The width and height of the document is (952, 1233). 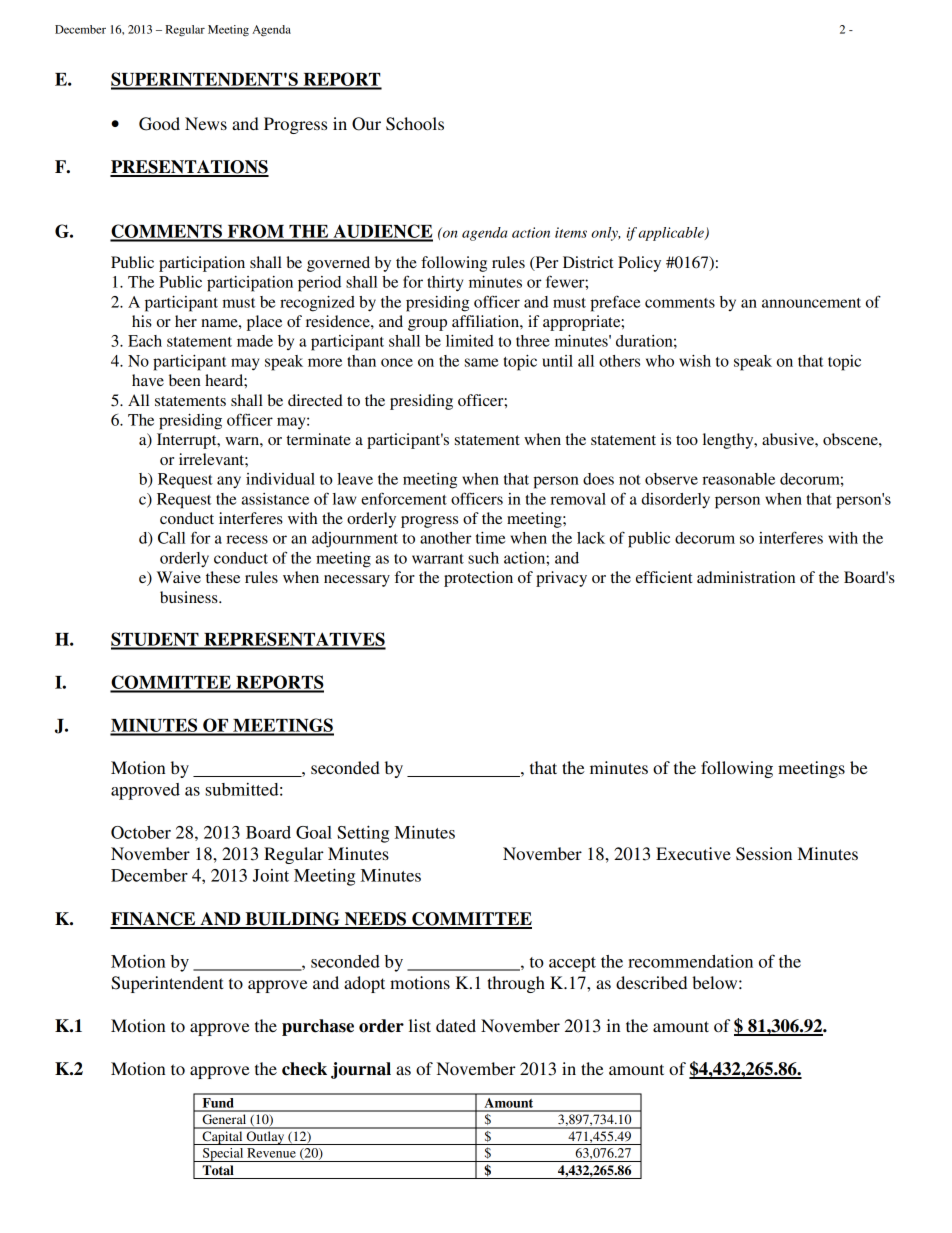 I want to click on Special, so click(x=223, y=1155).
